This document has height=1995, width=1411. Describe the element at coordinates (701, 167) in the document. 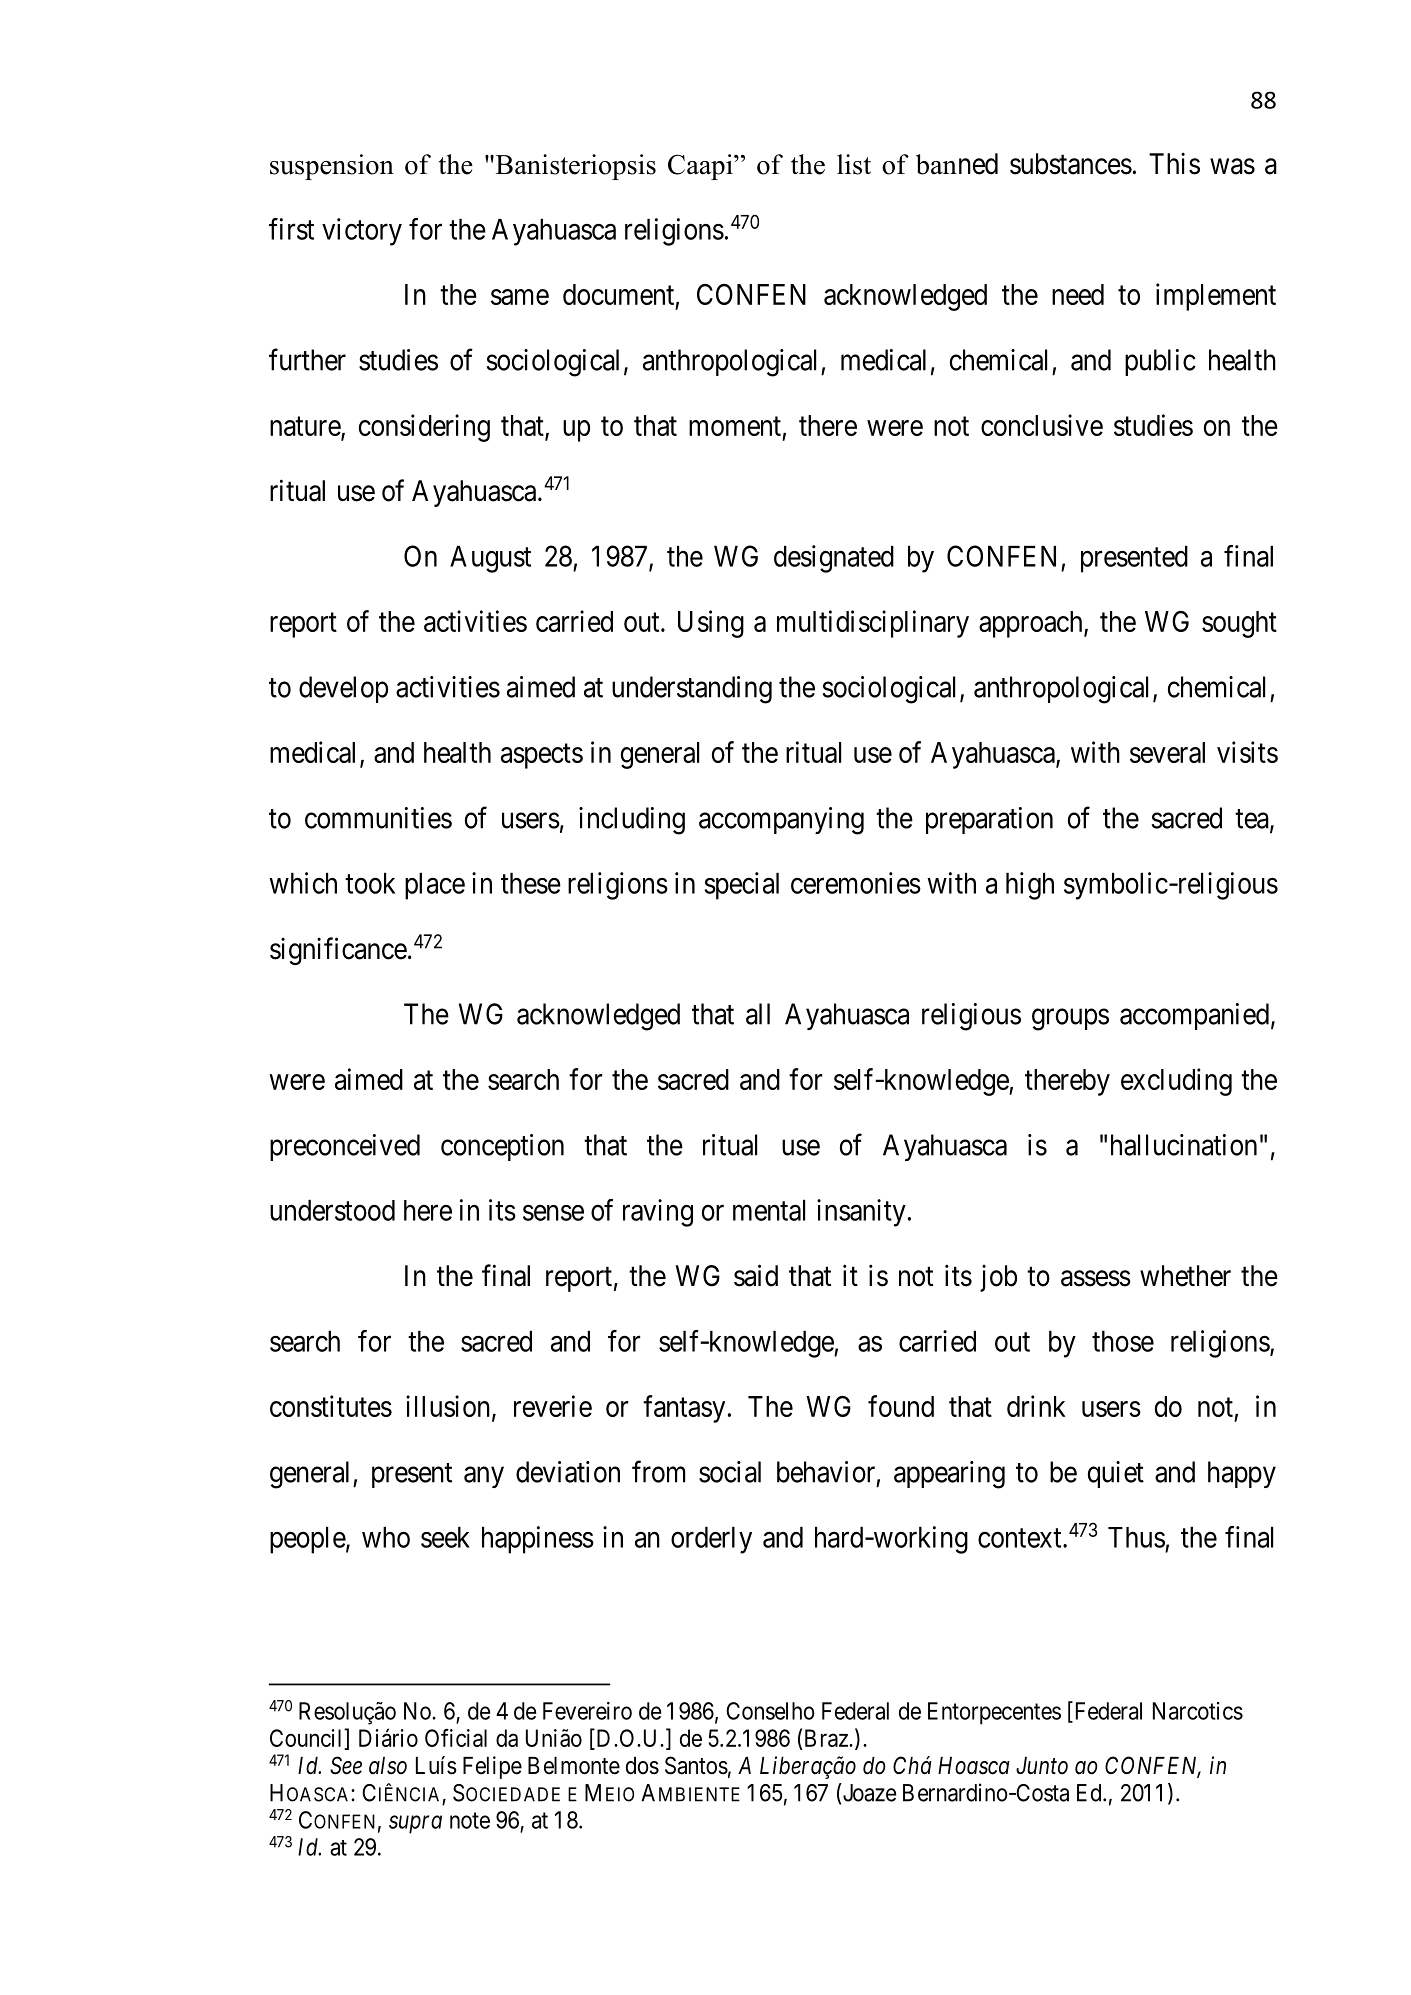

I see `Caapi` at that location.
